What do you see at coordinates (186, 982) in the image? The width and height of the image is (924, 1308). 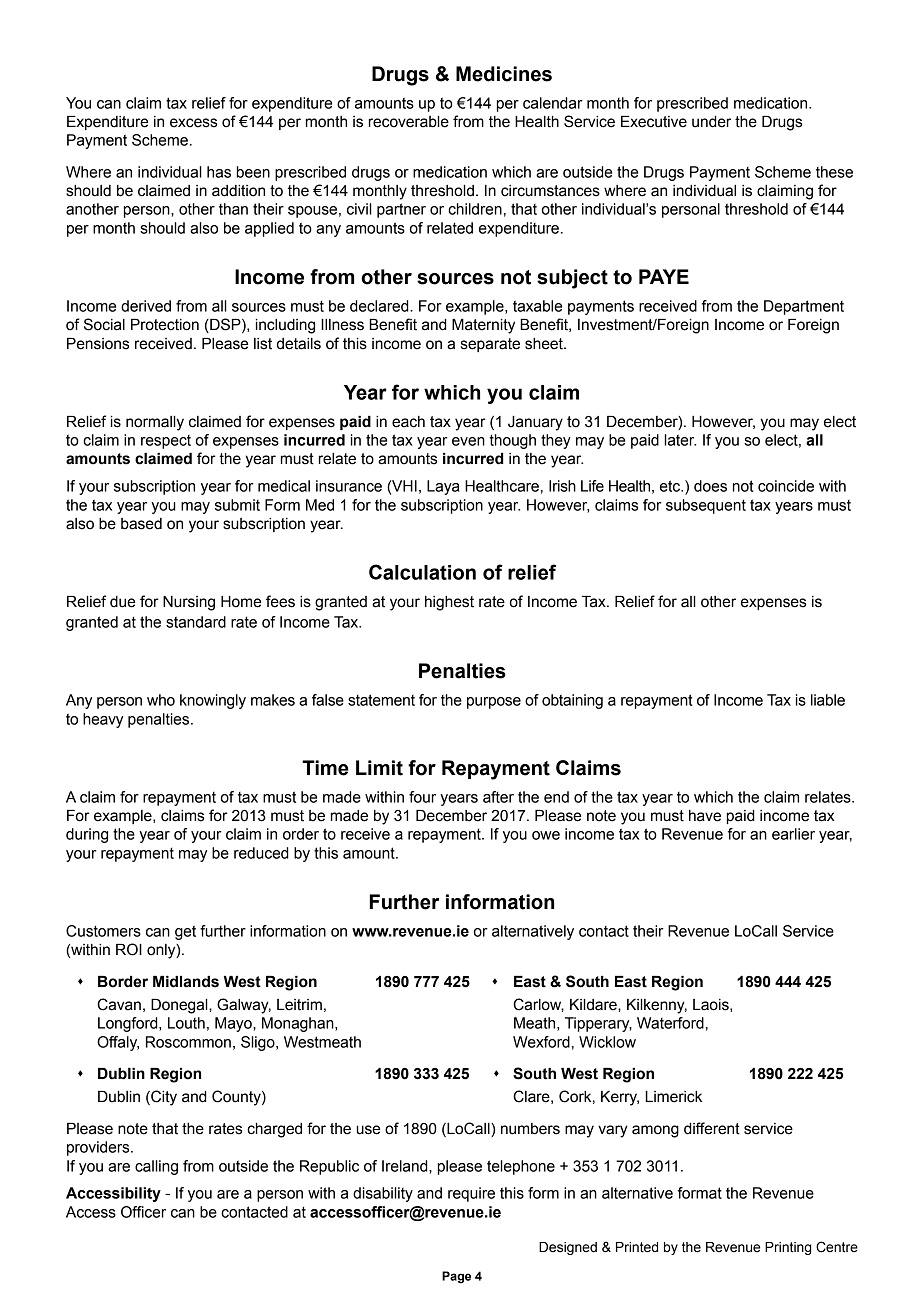 I see `Midlands` at bounding box center [186, 982].
